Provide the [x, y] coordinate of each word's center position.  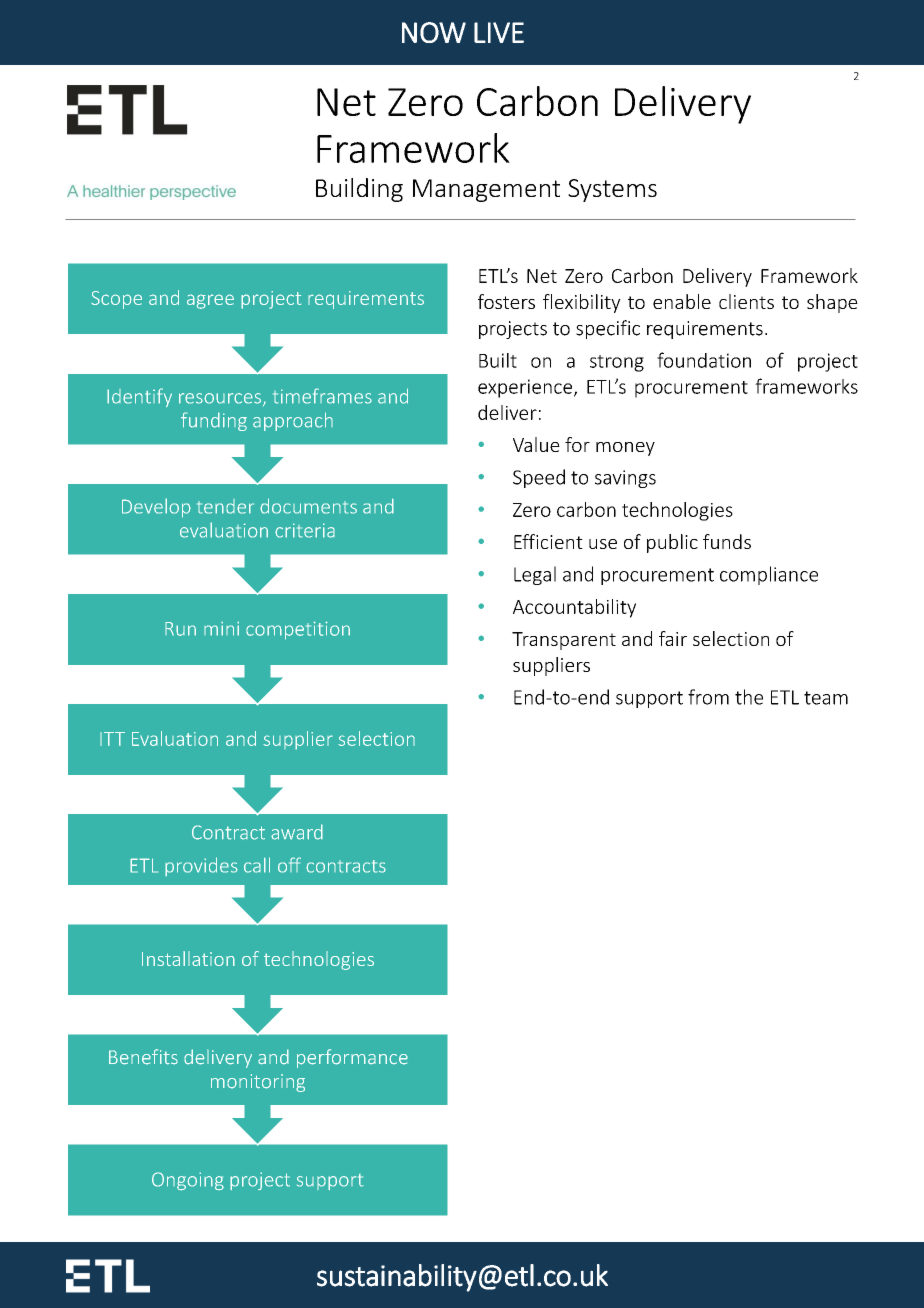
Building [359, 190]
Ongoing [188, 1181]
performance [352, 1058]
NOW [434, 32]
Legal [535, 575]
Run [180, 629]
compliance [769, 575]
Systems [612, 190]
